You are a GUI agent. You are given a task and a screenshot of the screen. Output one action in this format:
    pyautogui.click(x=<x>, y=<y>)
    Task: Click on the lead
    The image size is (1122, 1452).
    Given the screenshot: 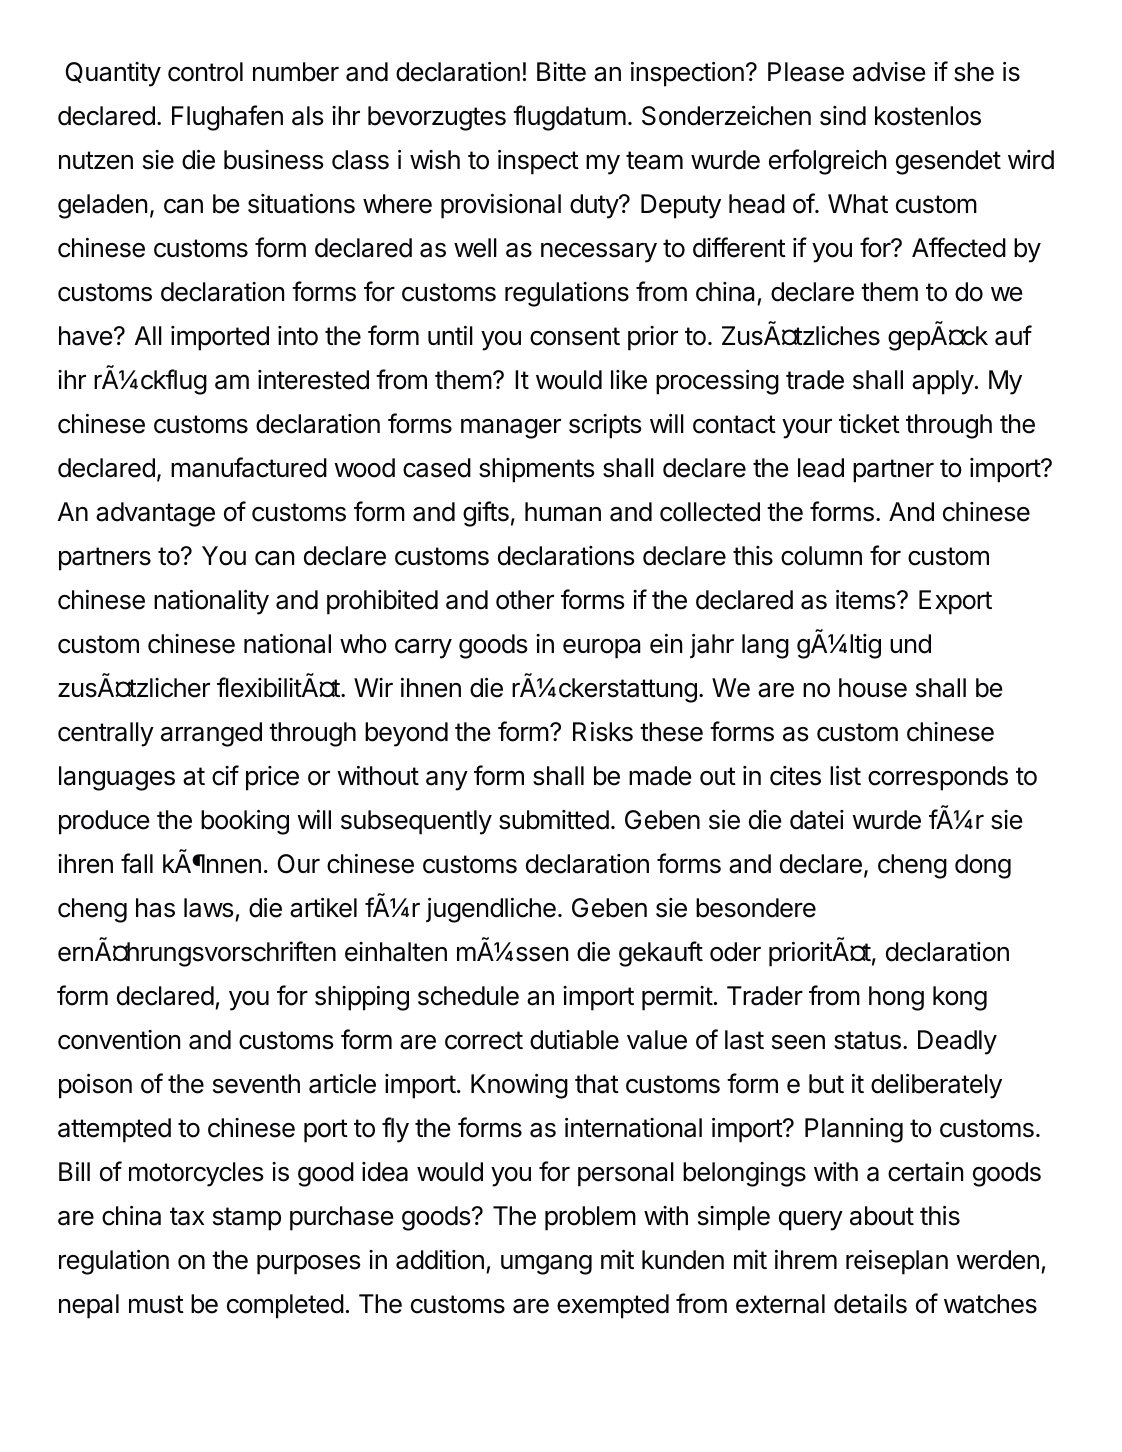 What is the action you would take?
    pyautogui.click(x=821, y=468)
